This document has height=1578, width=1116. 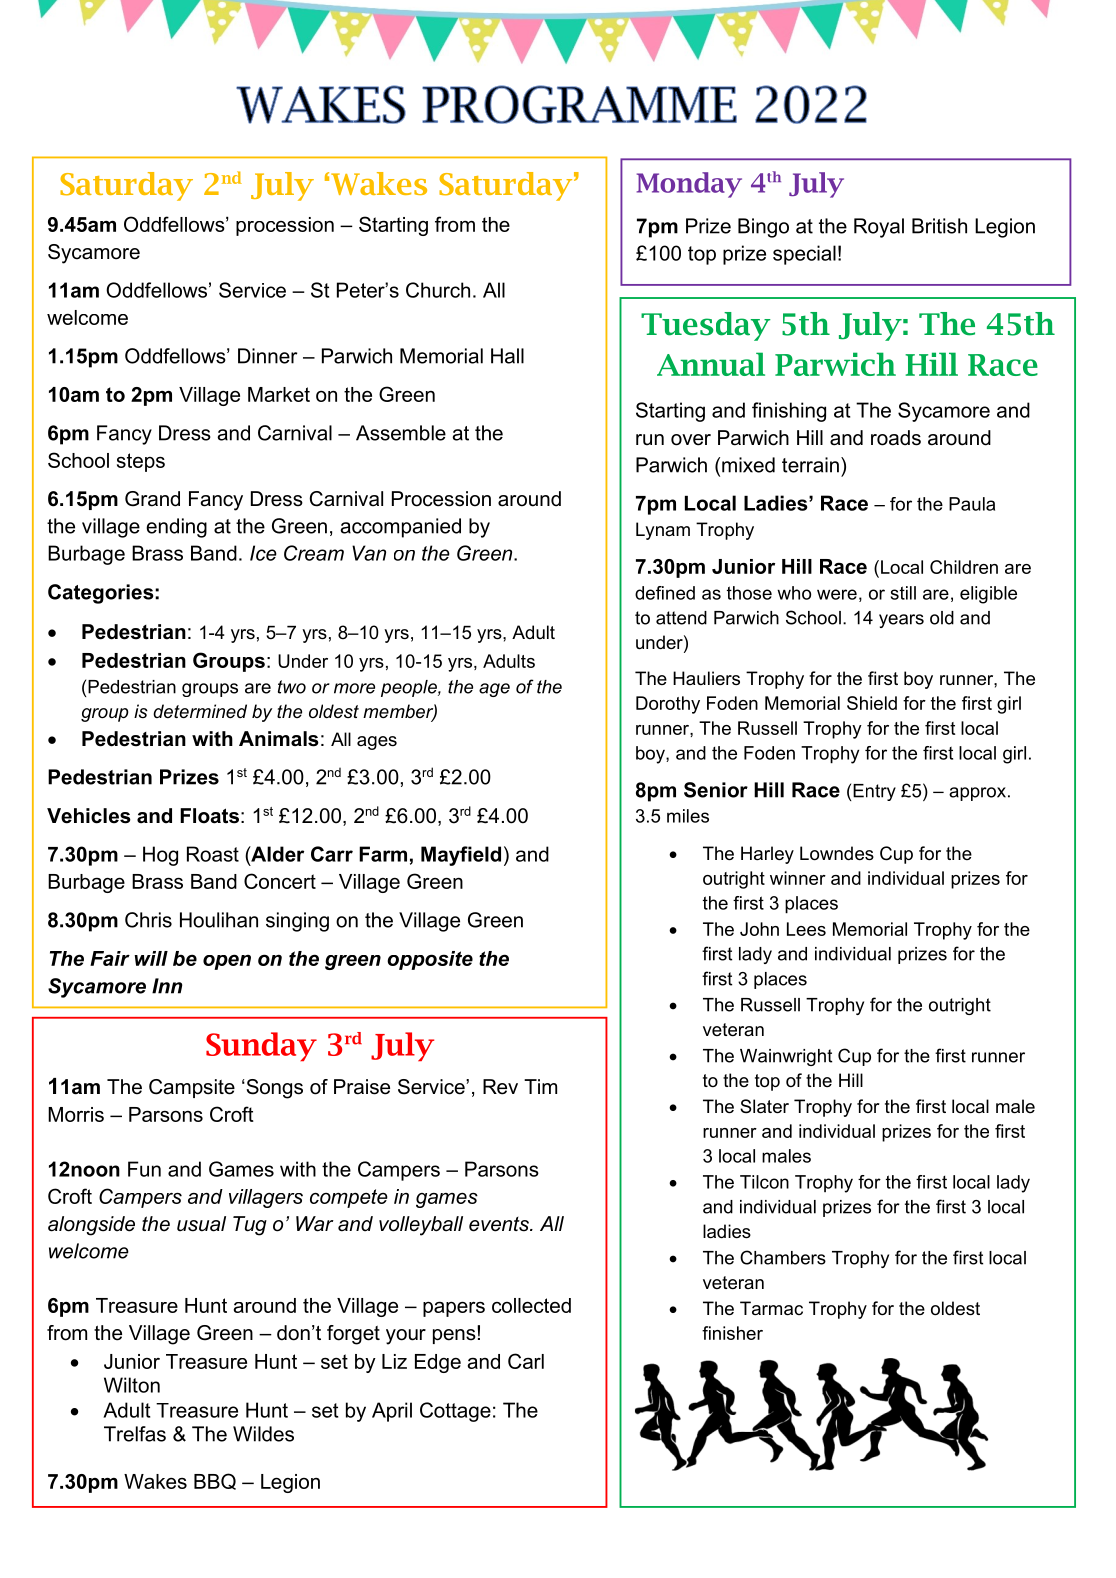 I want to click on Slater, so click(x=764, y=1106).
